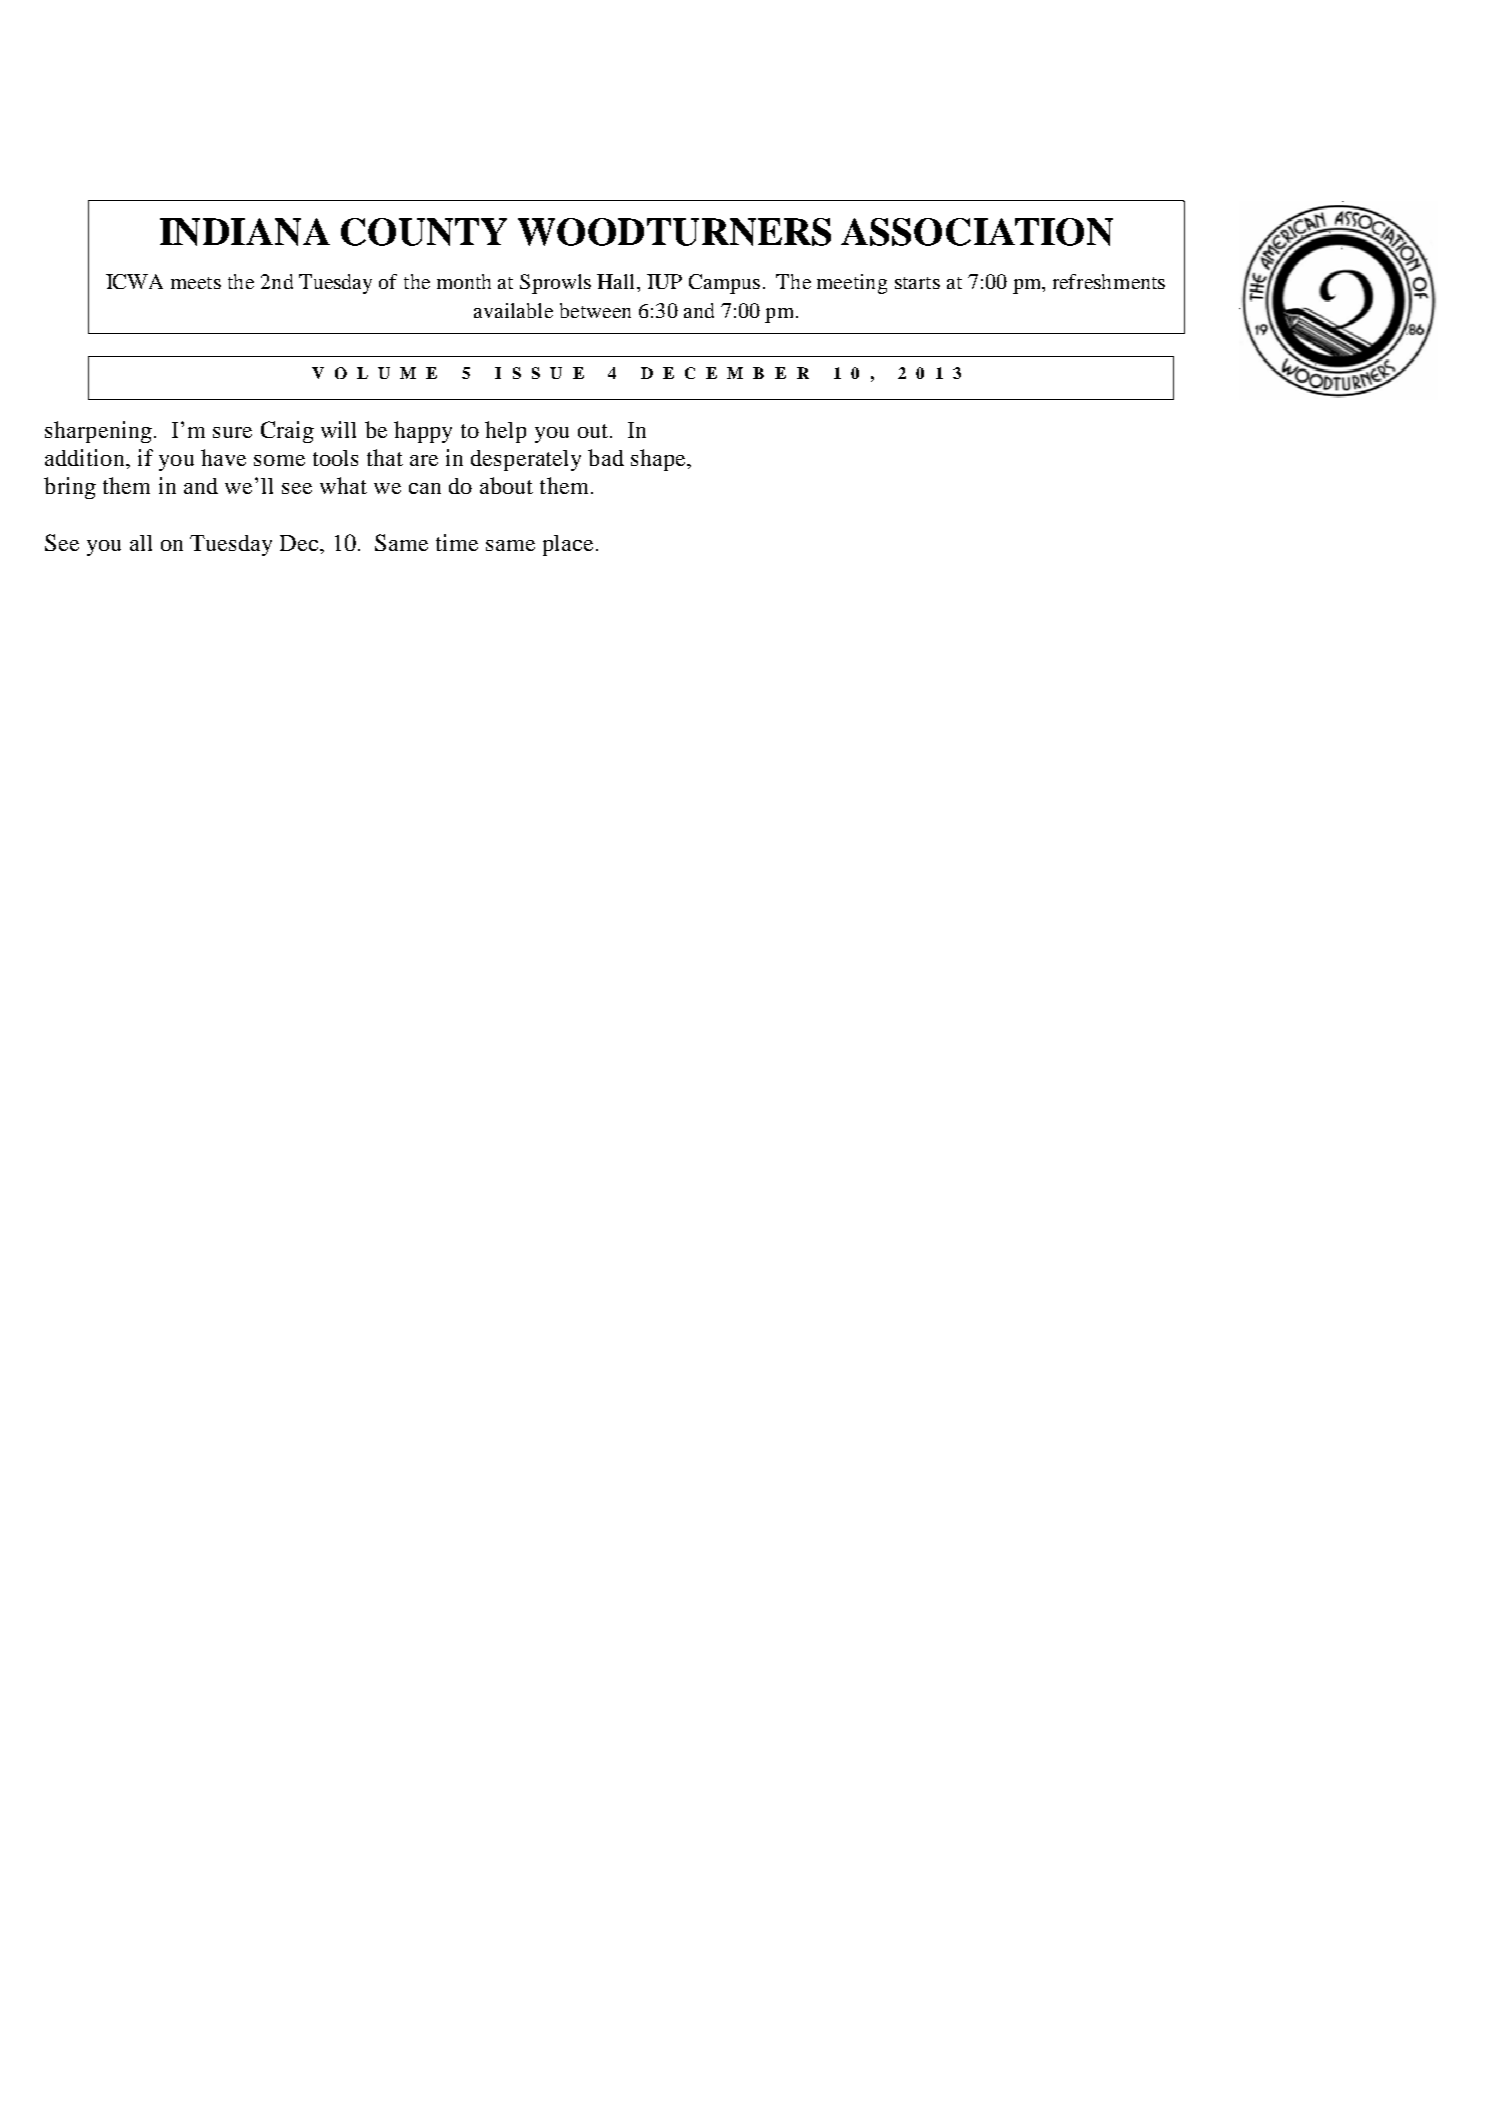  I want to click on starts, so click(917, 283).
